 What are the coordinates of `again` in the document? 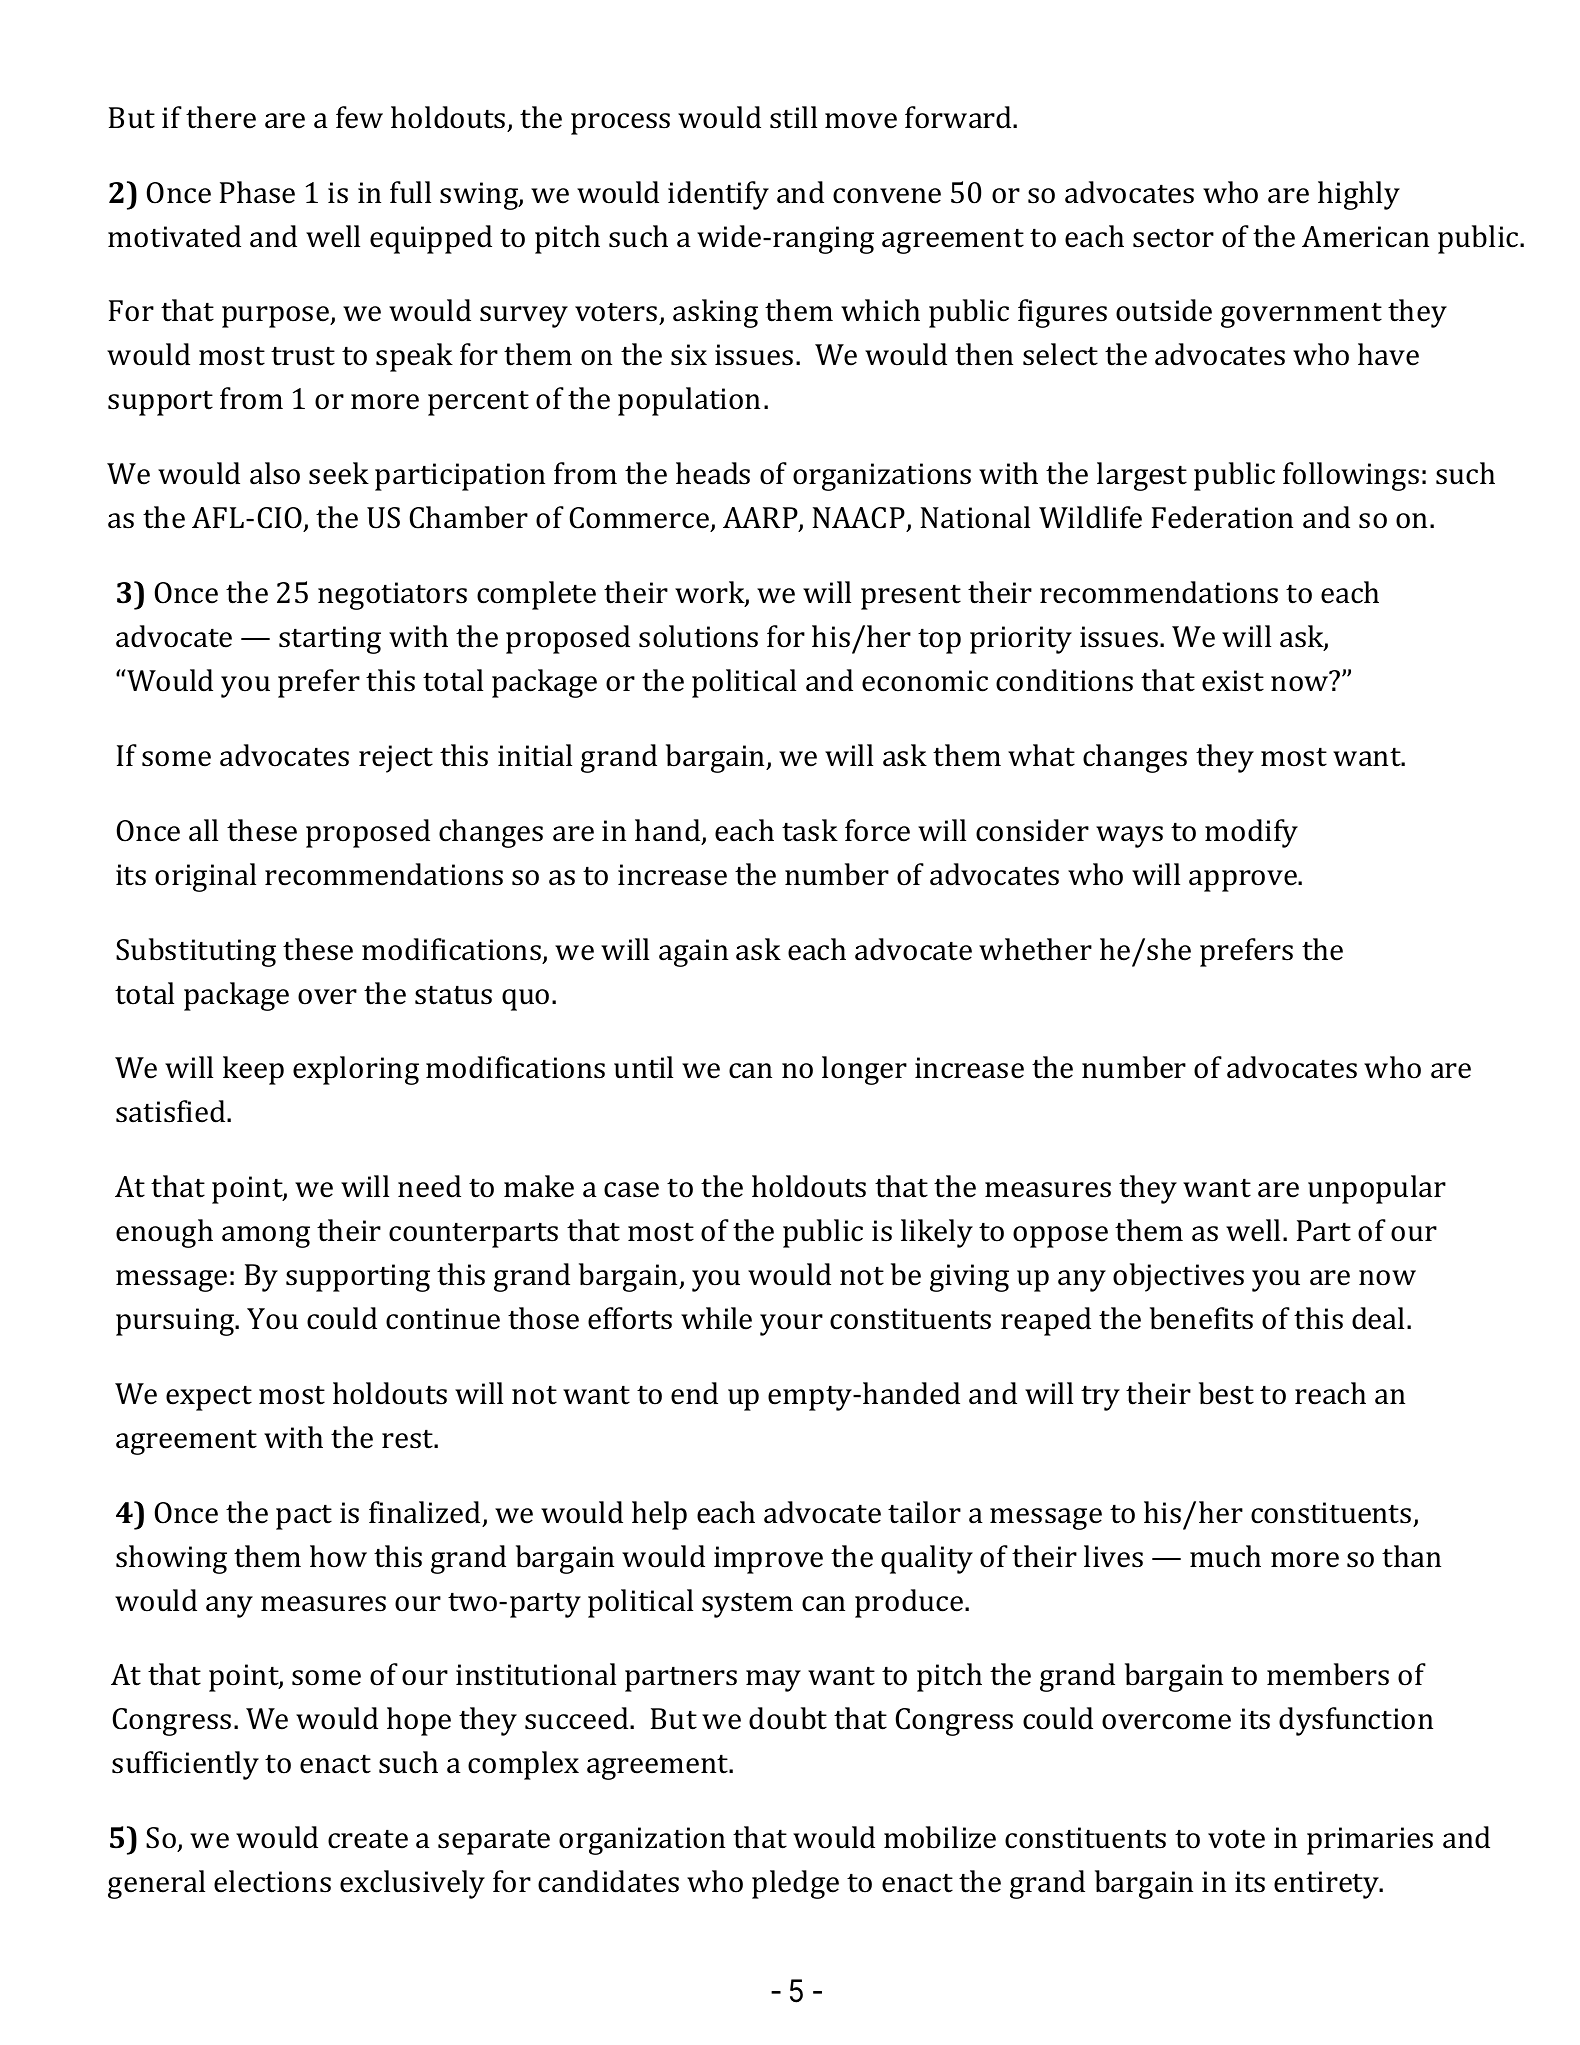 It's located at (693, 953).
